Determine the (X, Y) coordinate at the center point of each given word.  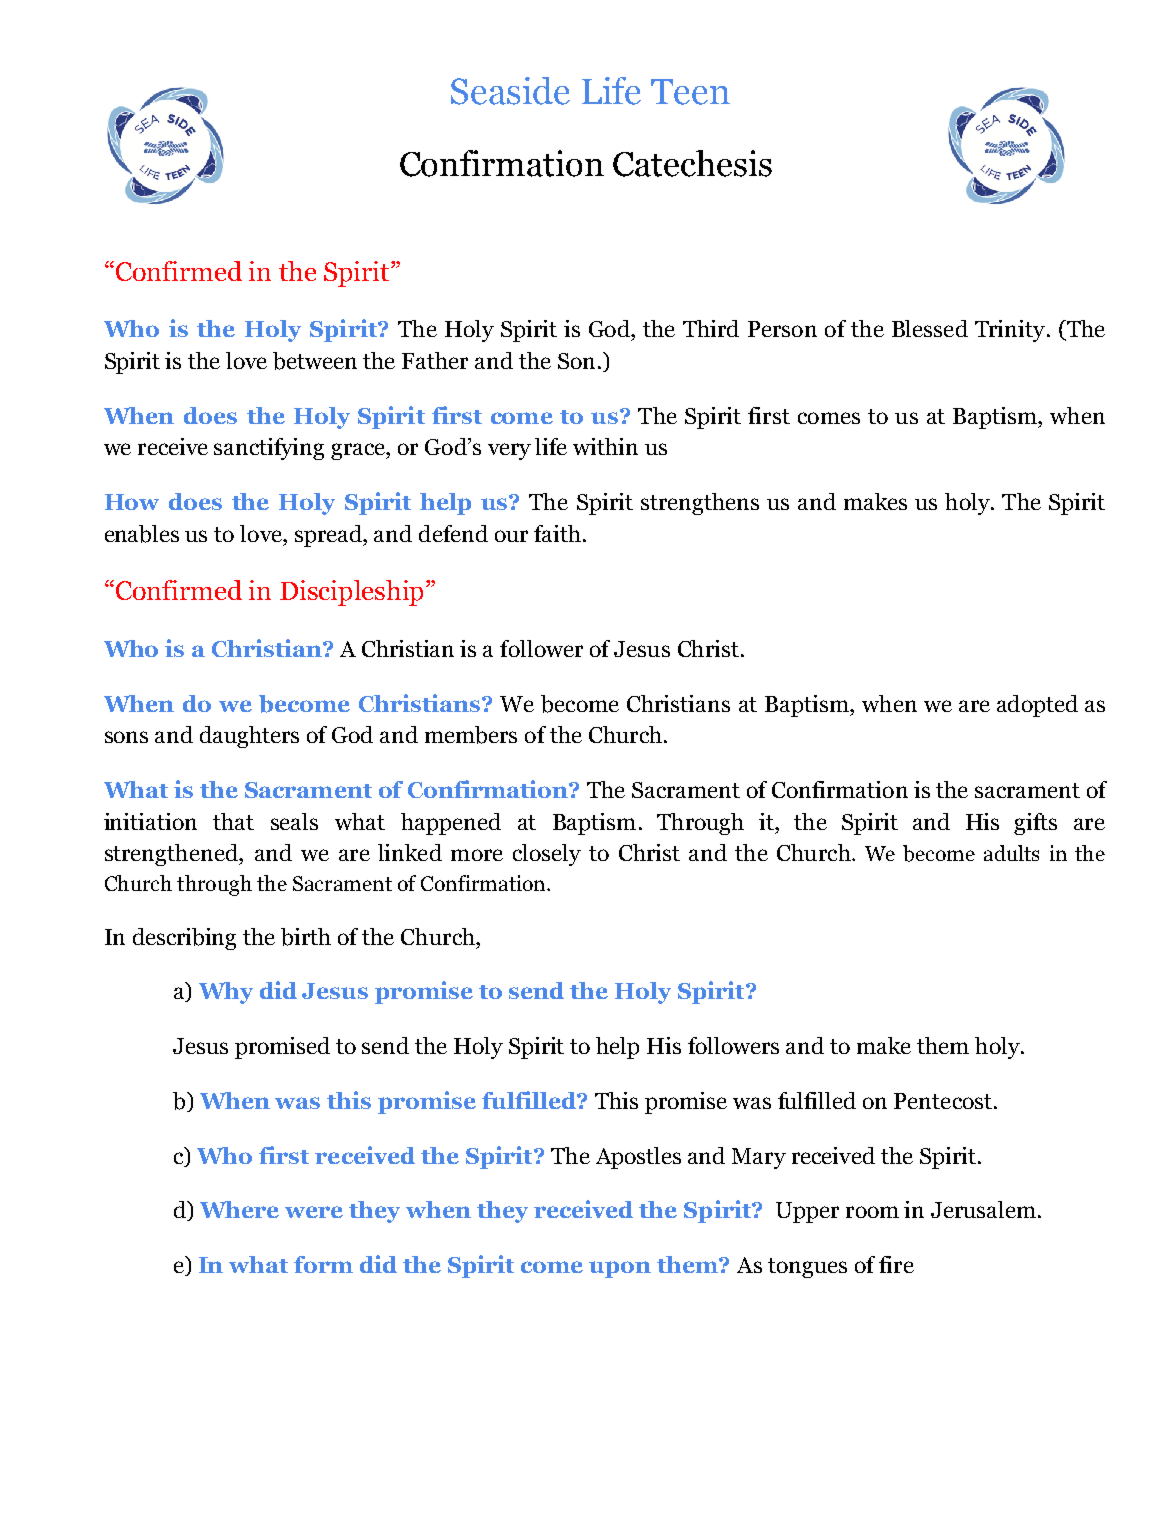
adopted (1037, 706)
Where (239, 1209)
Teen (690, 92)
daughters (249, 737)
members (471, 735)
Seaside (510, 91)
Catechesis (692, 163)
